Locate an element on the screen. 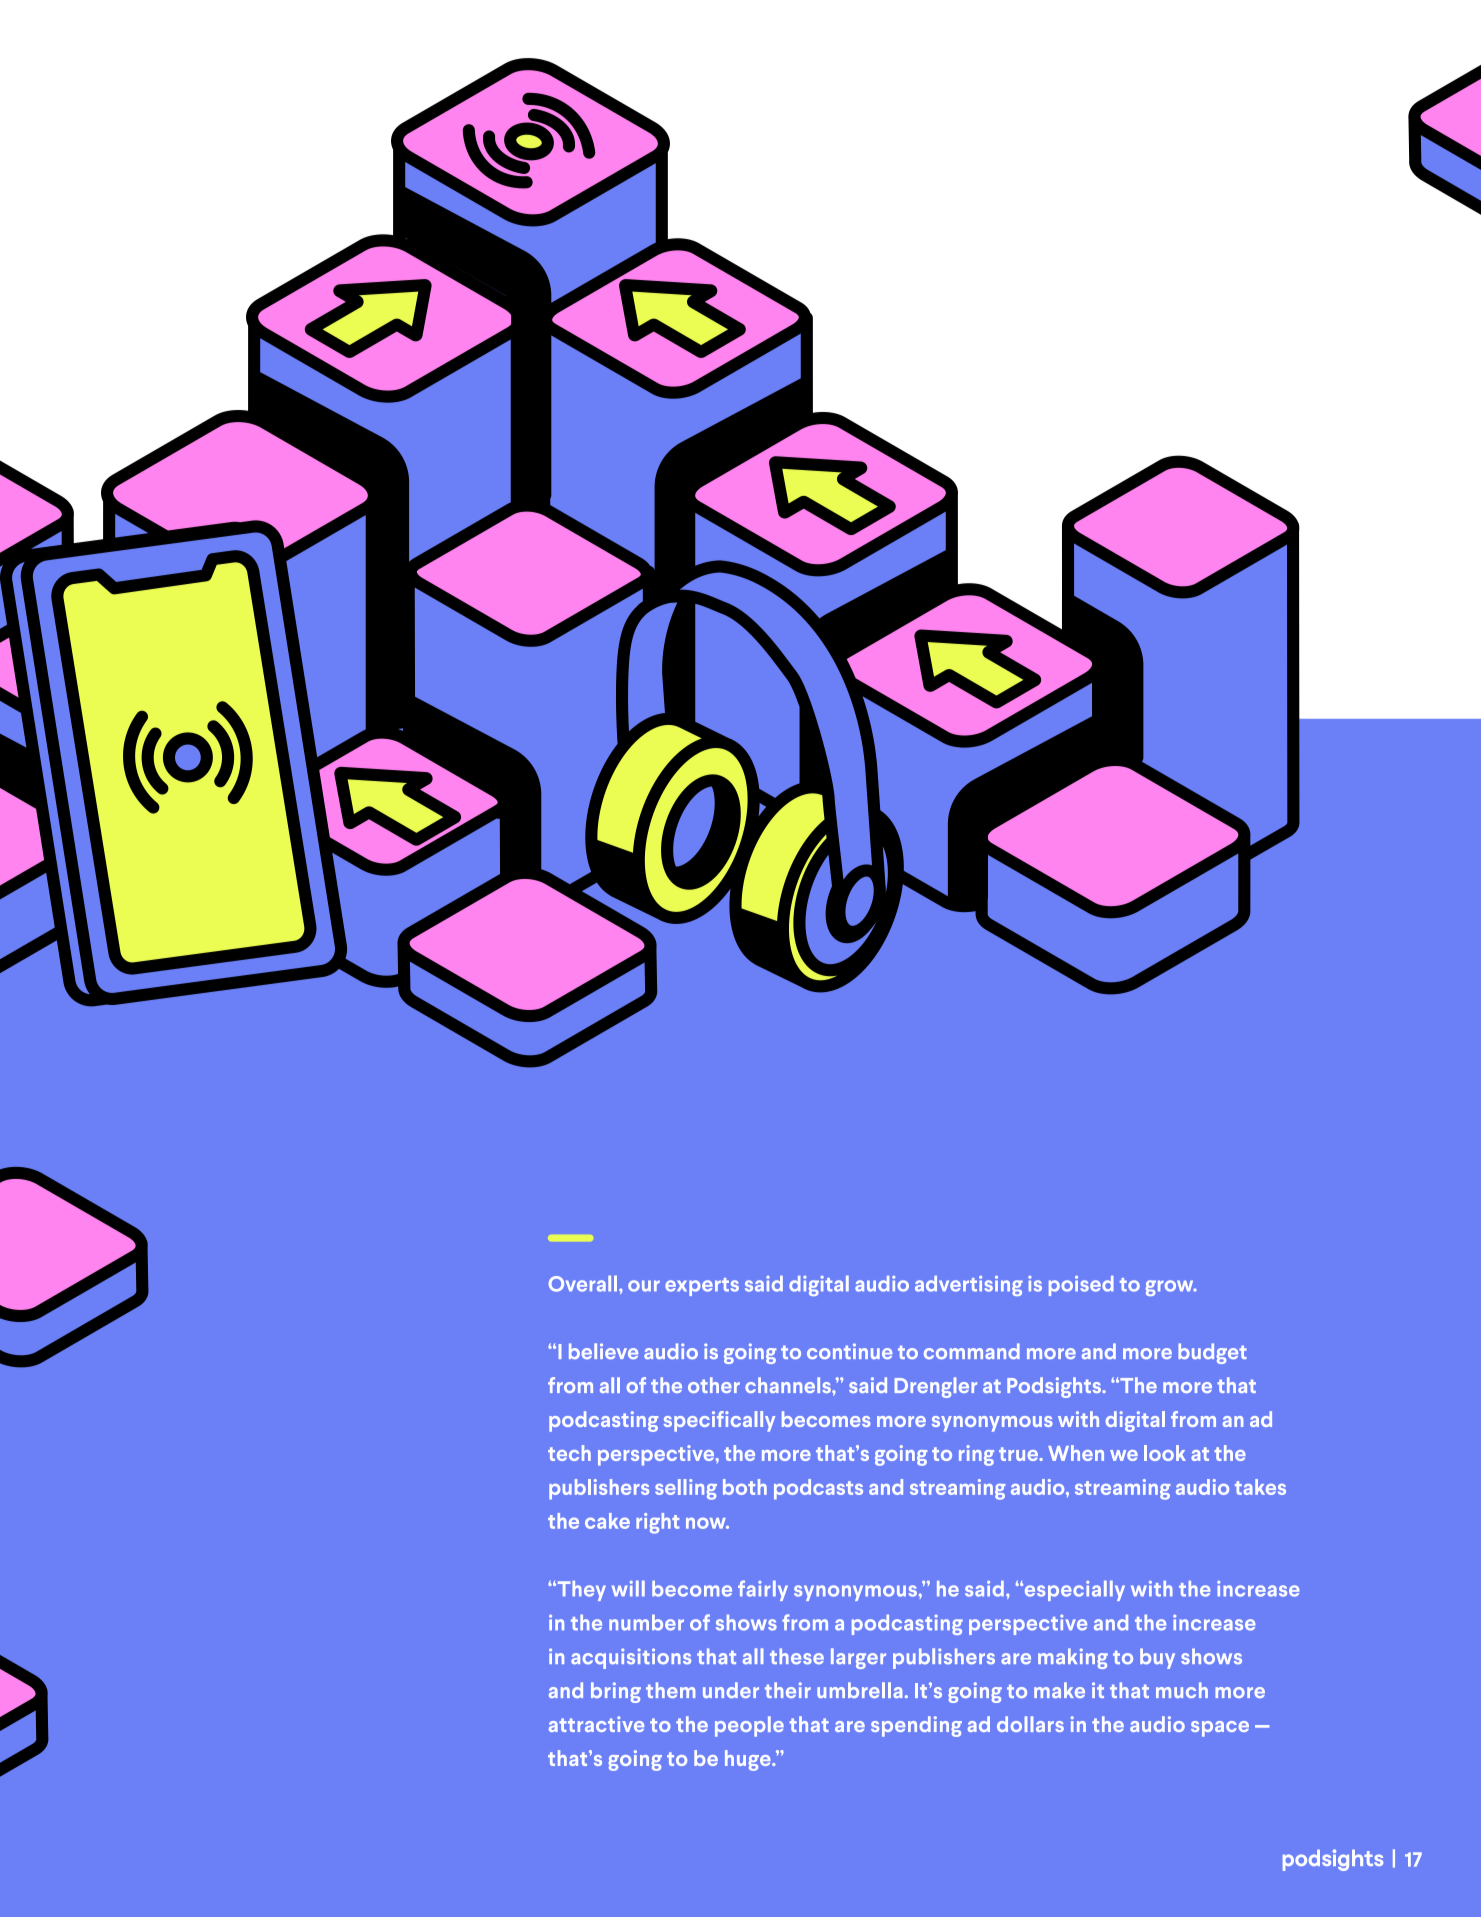 The height and width of the screenshot is (1917, 1481). will is located at coordinates (628, 1588).
